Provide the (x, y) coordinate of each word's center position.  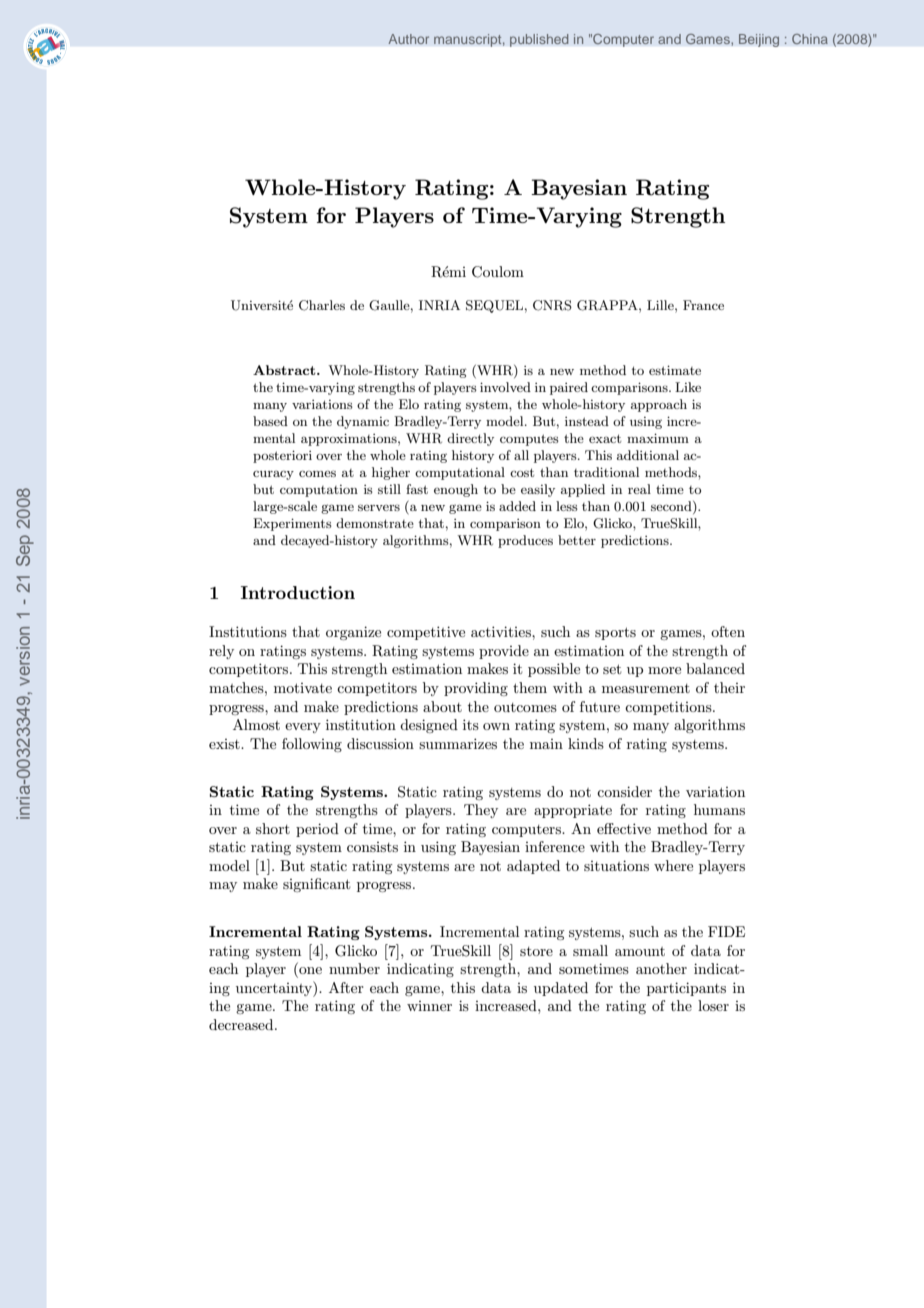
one (309, 972)
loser (713, 1005)
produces (525, 541)
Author (408, 39)
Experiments (292, 524)
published (539, 40)
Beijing (759, 40)
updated (561, 989)
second (672, 507)
